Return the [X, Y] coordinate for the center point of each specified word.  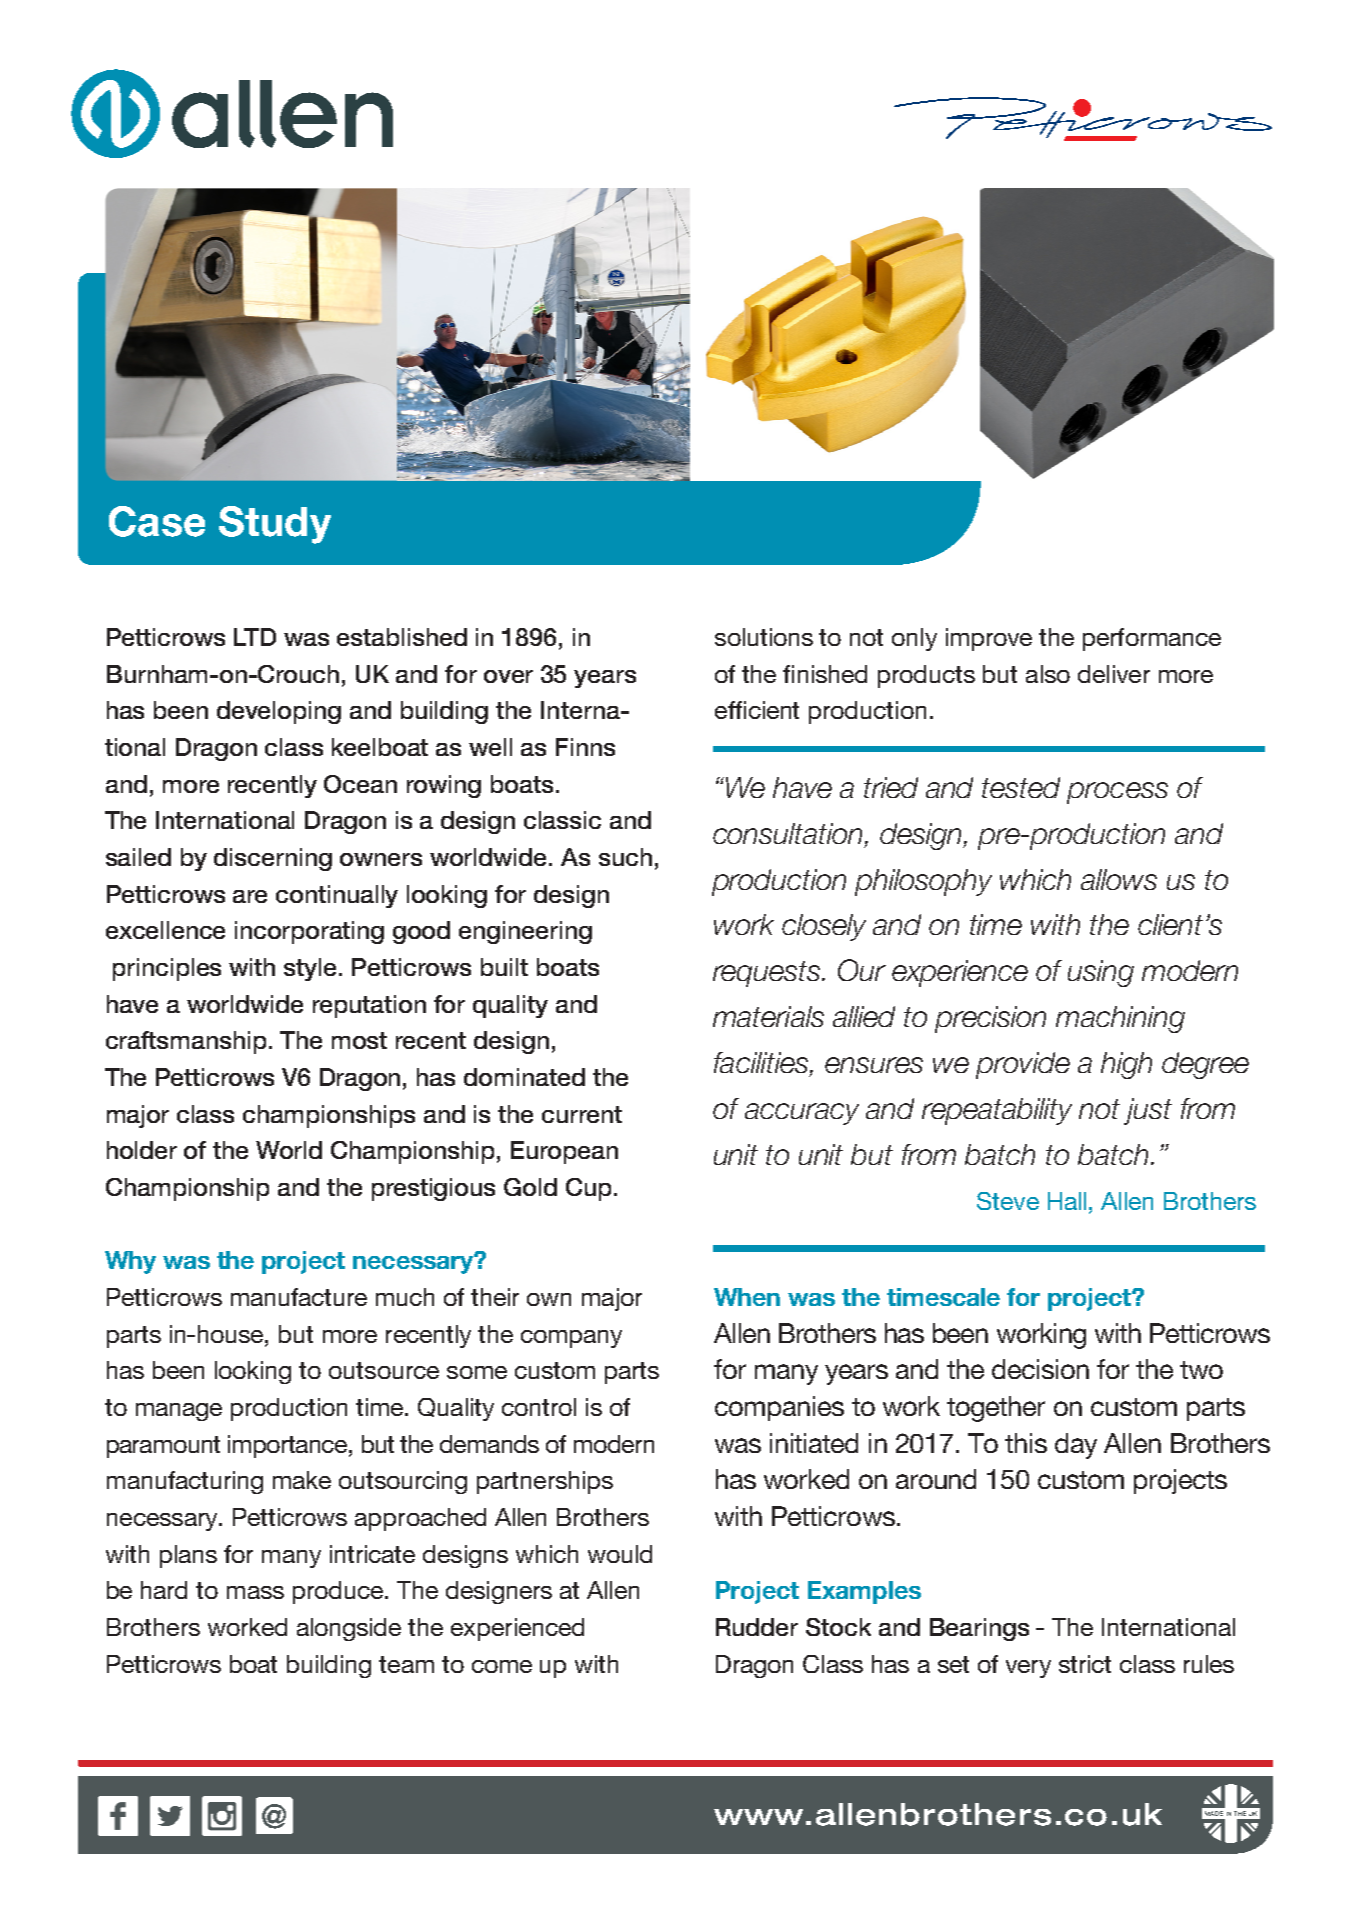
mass [255, 1592]
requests [768, 974]
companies [779, 1408]
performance [1152, 639]
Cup [588, 1189]
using [1101, 973]
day [1076, 1446]
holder [142, 1150]
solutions [764, 637]
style [312, 969]
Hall [1067, 1201]
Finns [585, 747]
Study [275, 525]
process [1117, 793]
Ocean [360, 784]
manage [179, 1412]
